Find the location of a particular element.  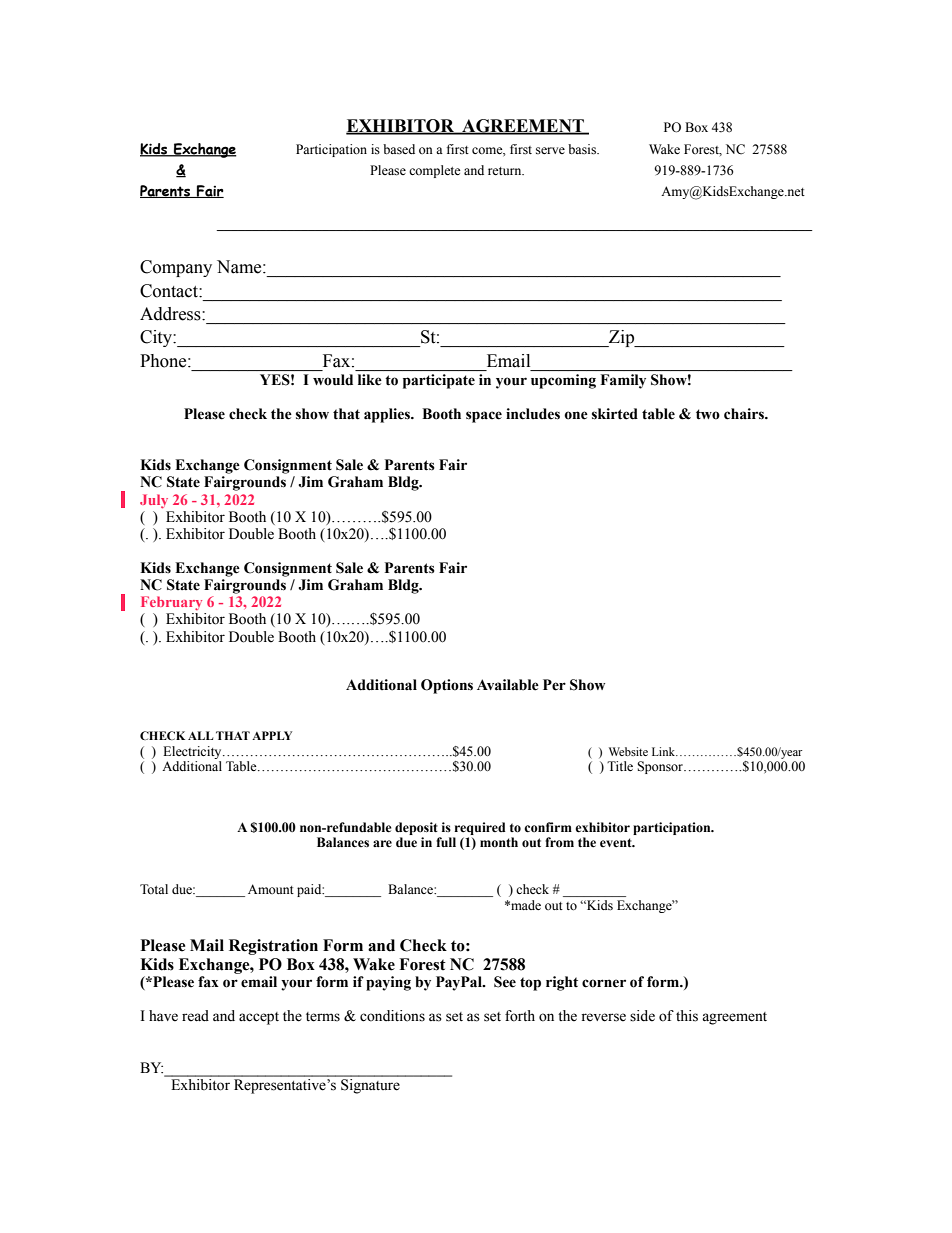

read is located at coordinates (195, 1016).
